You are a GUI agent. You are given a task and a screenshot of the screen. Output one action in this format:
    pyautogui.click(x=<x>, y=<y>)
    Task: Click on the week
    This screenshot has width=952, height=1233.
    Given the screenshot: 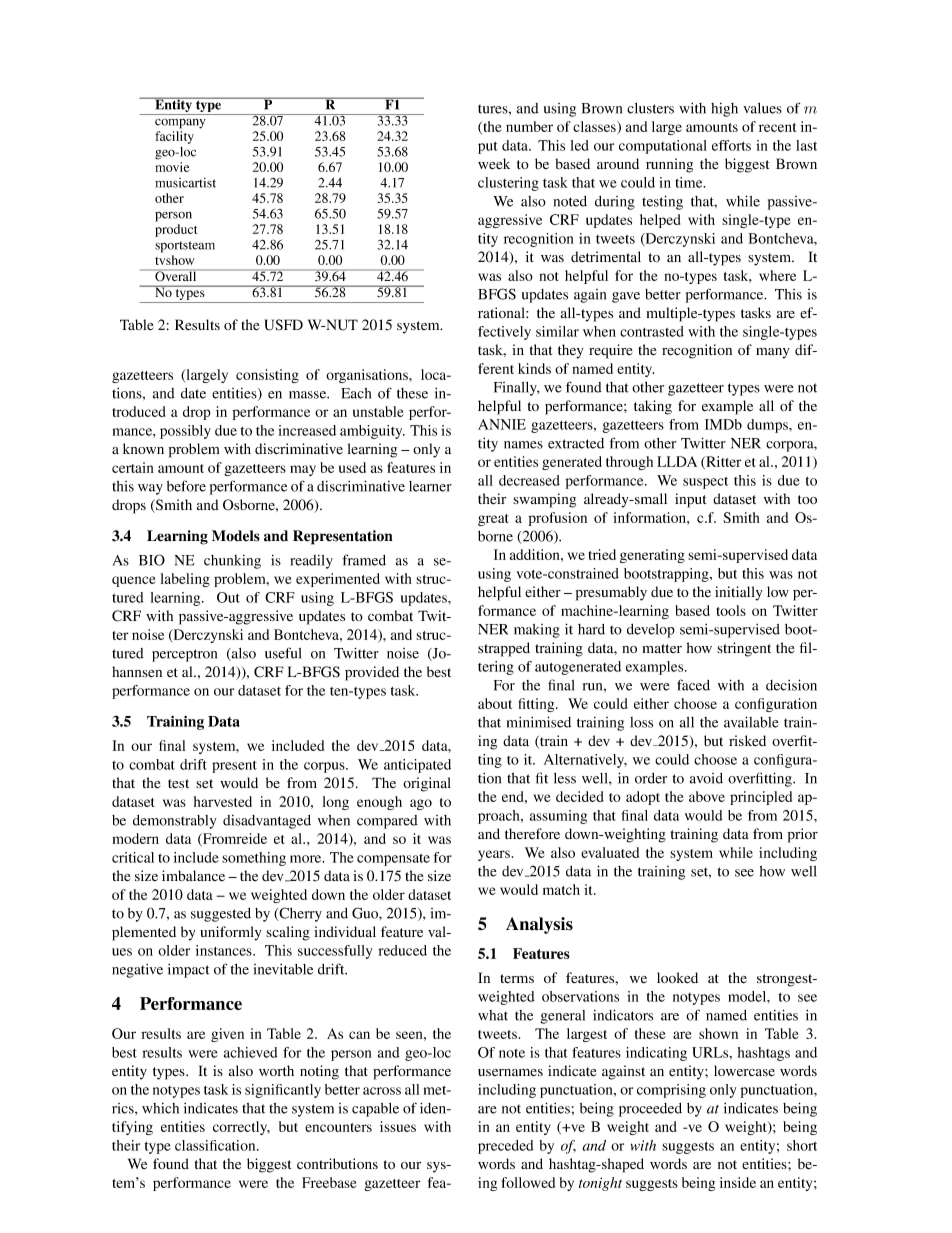 What is the action you would take?
    pyautogui.click(x=494, y=163)
